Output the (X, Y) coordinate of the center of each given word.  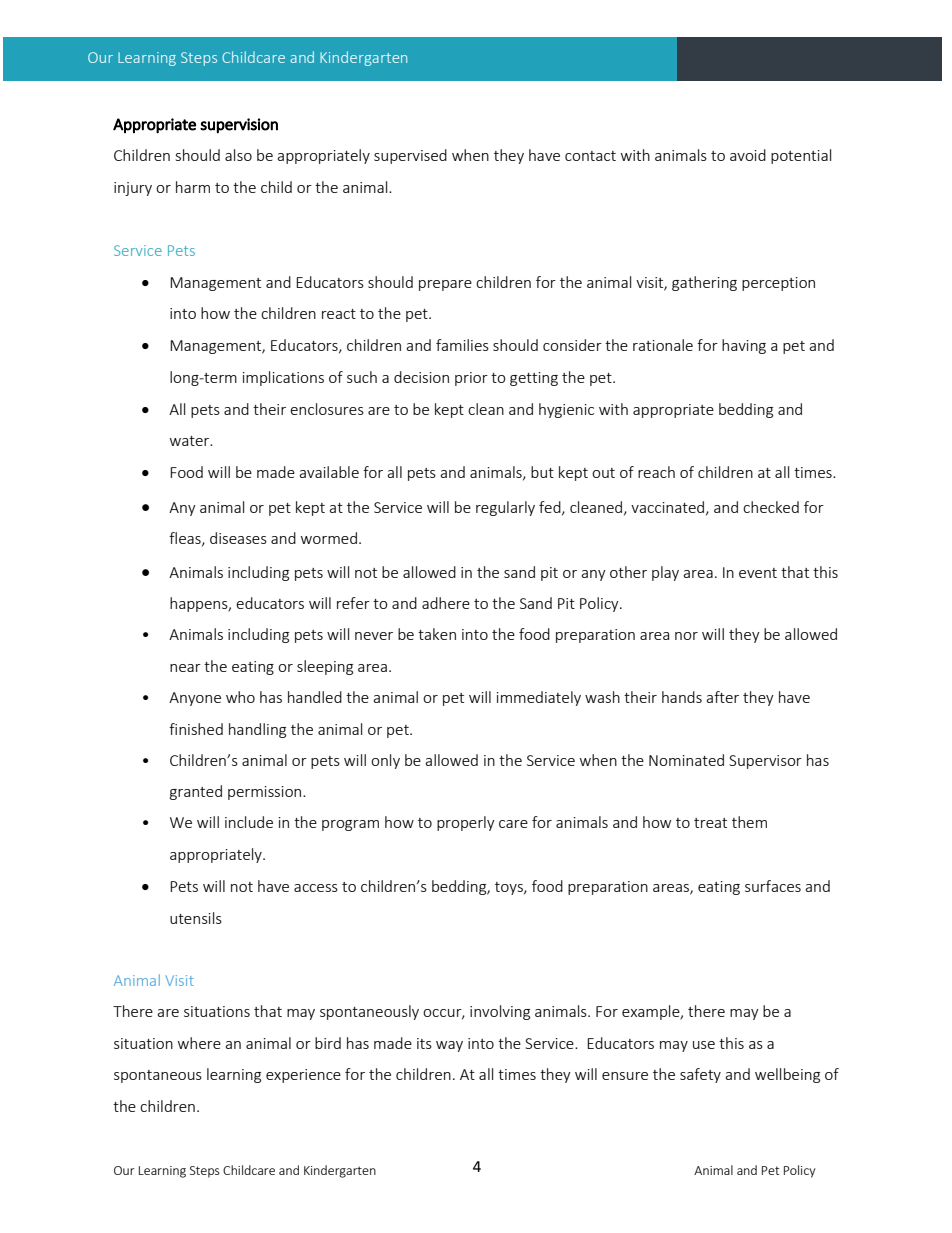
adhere (446, 603)
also (238, 155)
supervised (410, 156)
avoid (748, 155)
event (758, 573)
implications (283, 378)
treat (710, 823)
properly (466, 823)
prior (471, 379)
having (744, 346)
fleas (186, 539)
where (199, 1043)
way (449, 1046)
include (249, 822)
